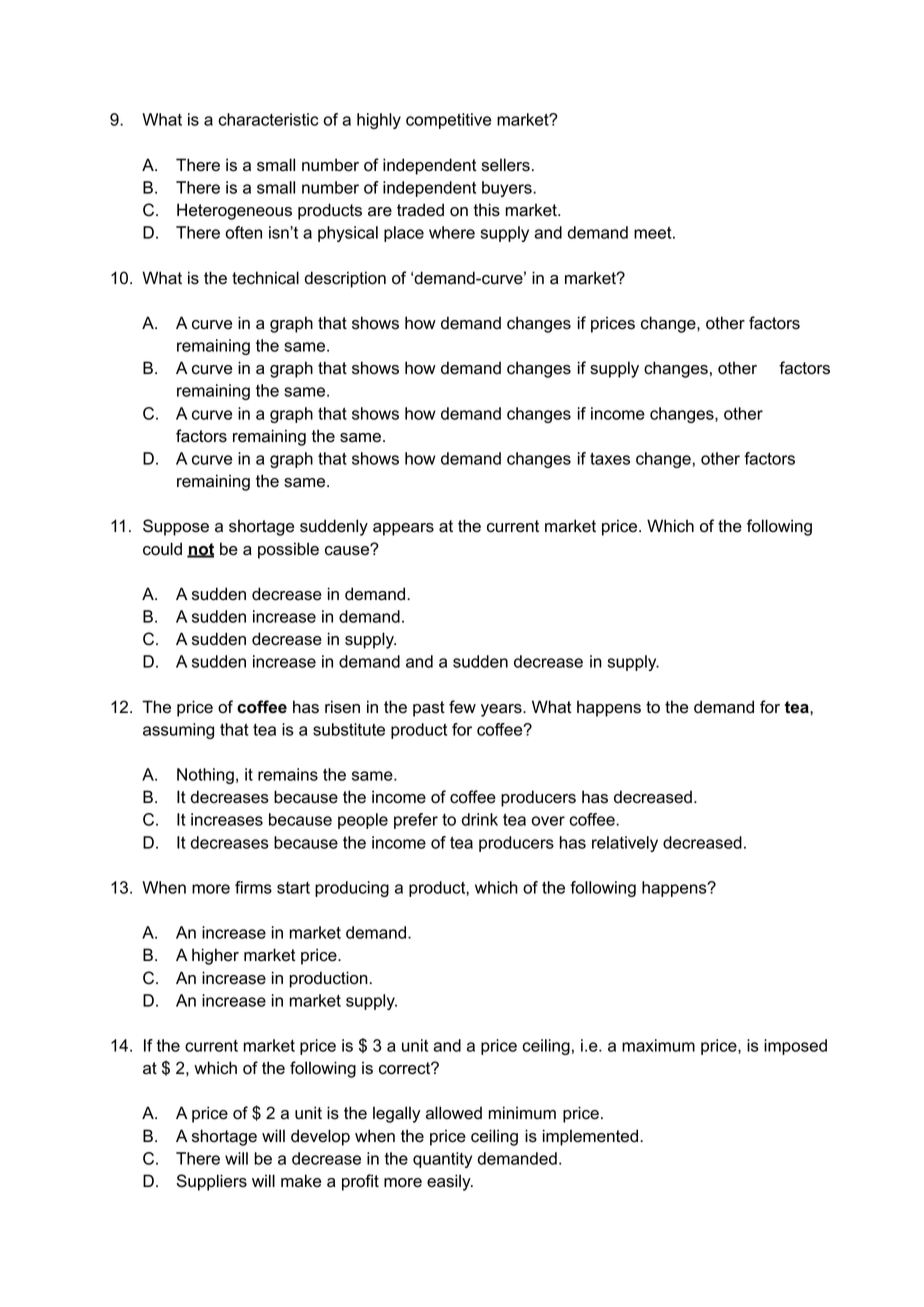  I want to click on years, so click(502, 710).
